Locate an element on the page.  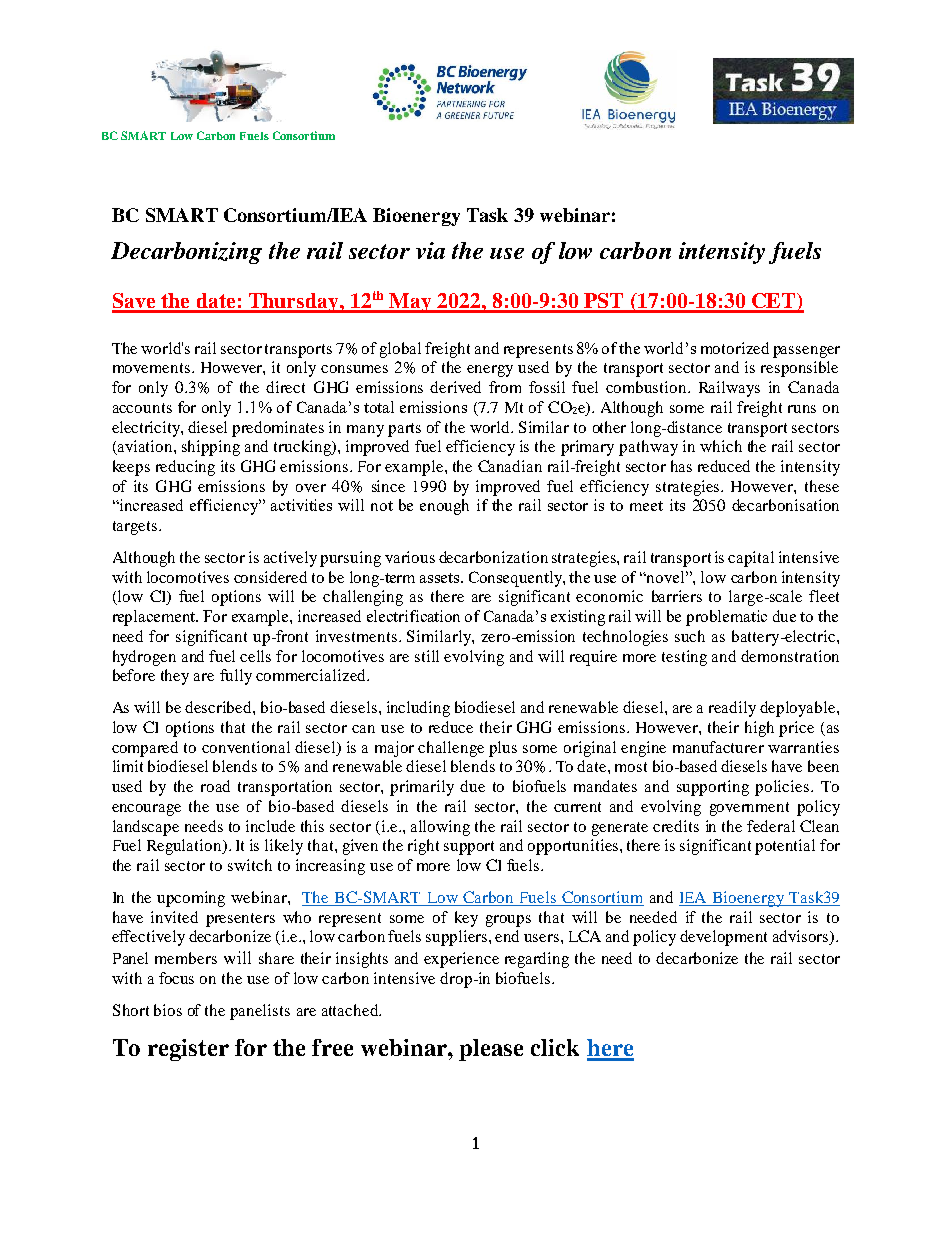
May is located at coordinates (410, 303).
